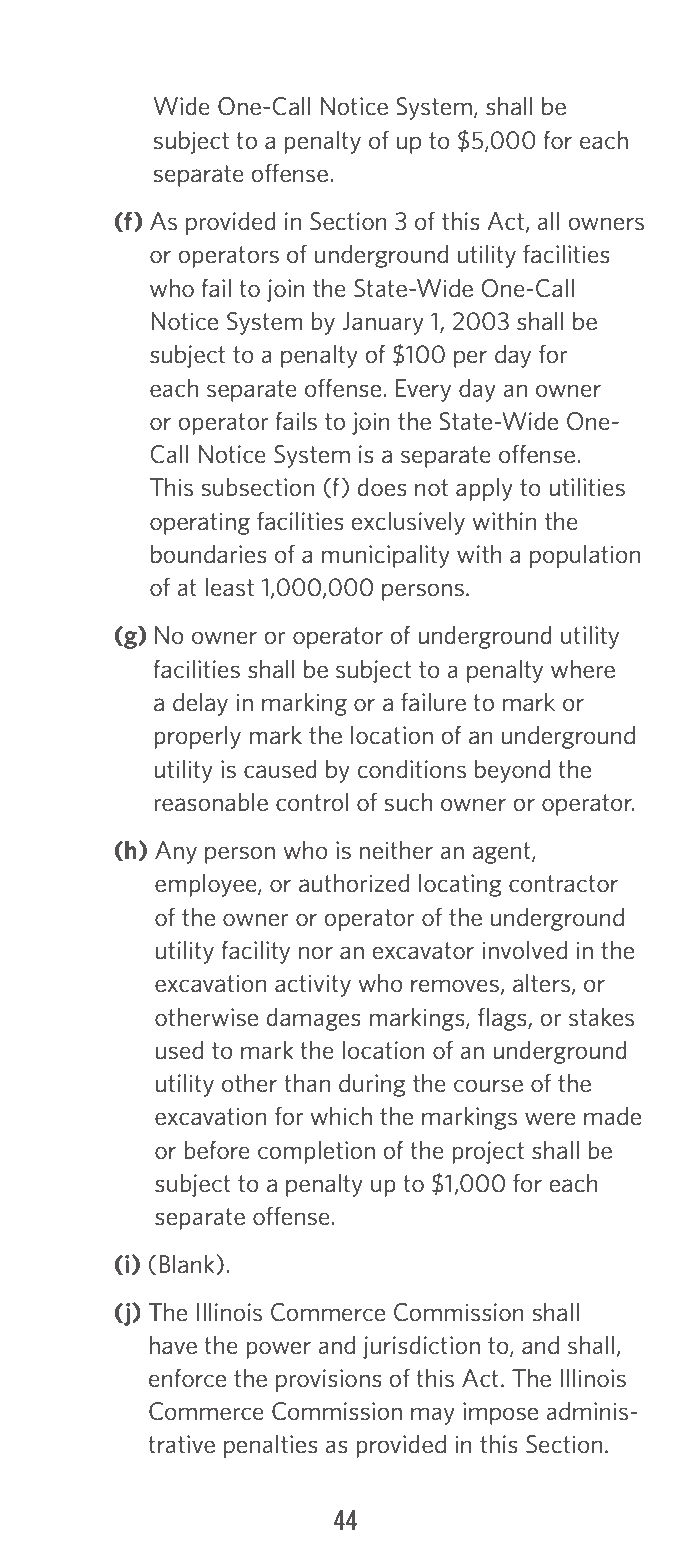 The height and width of the screenshot is (1568, 691). I want to click on before, so click(217, 1150).
